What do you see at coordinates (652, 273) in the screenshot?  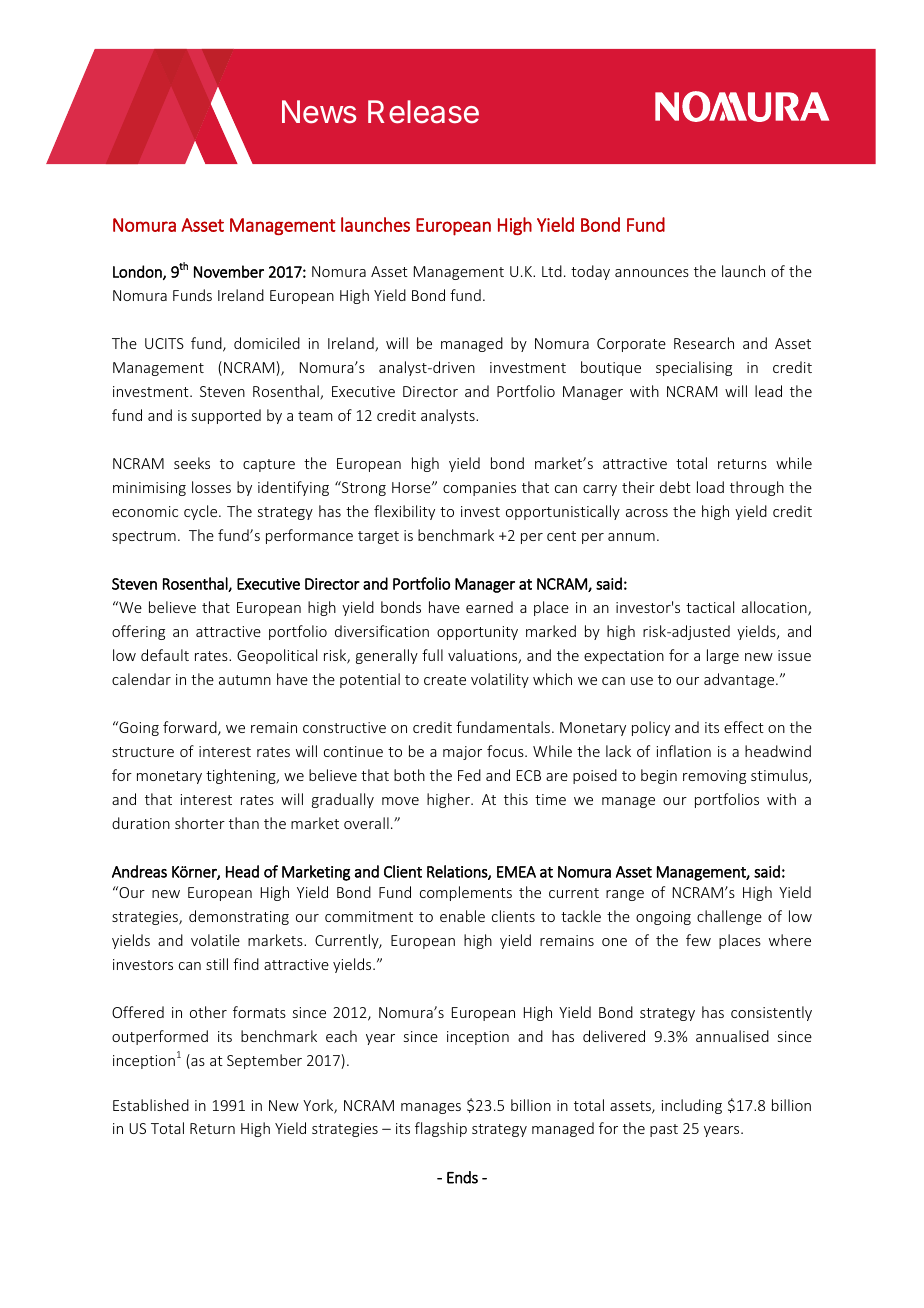 I see `announces` at bounding box center [652, 273].
